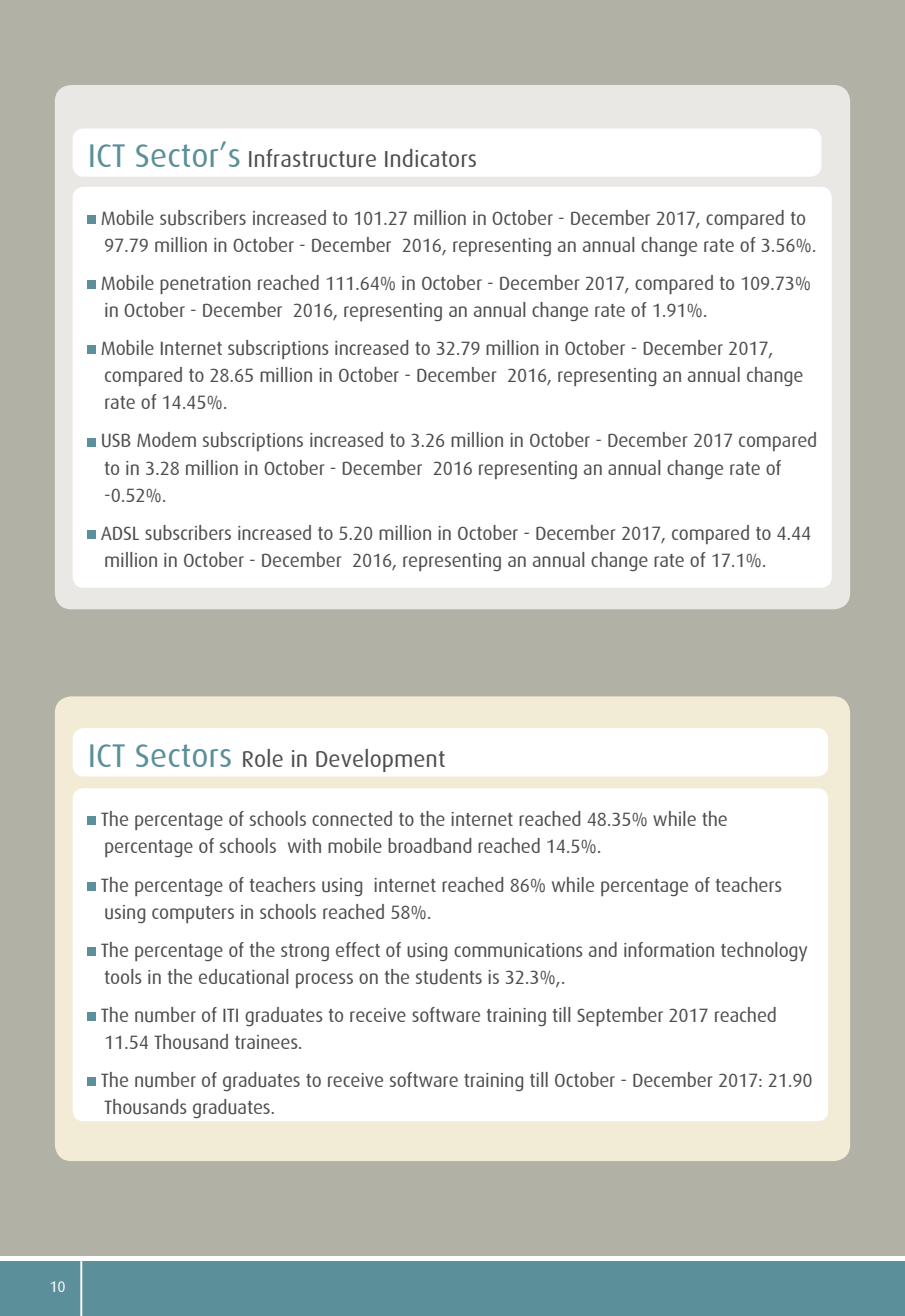 This image has width=905, height=1316. What do you see at coordinates (430, 158) in the image?
I see `Indicators` at bounding box center [430, 158].
